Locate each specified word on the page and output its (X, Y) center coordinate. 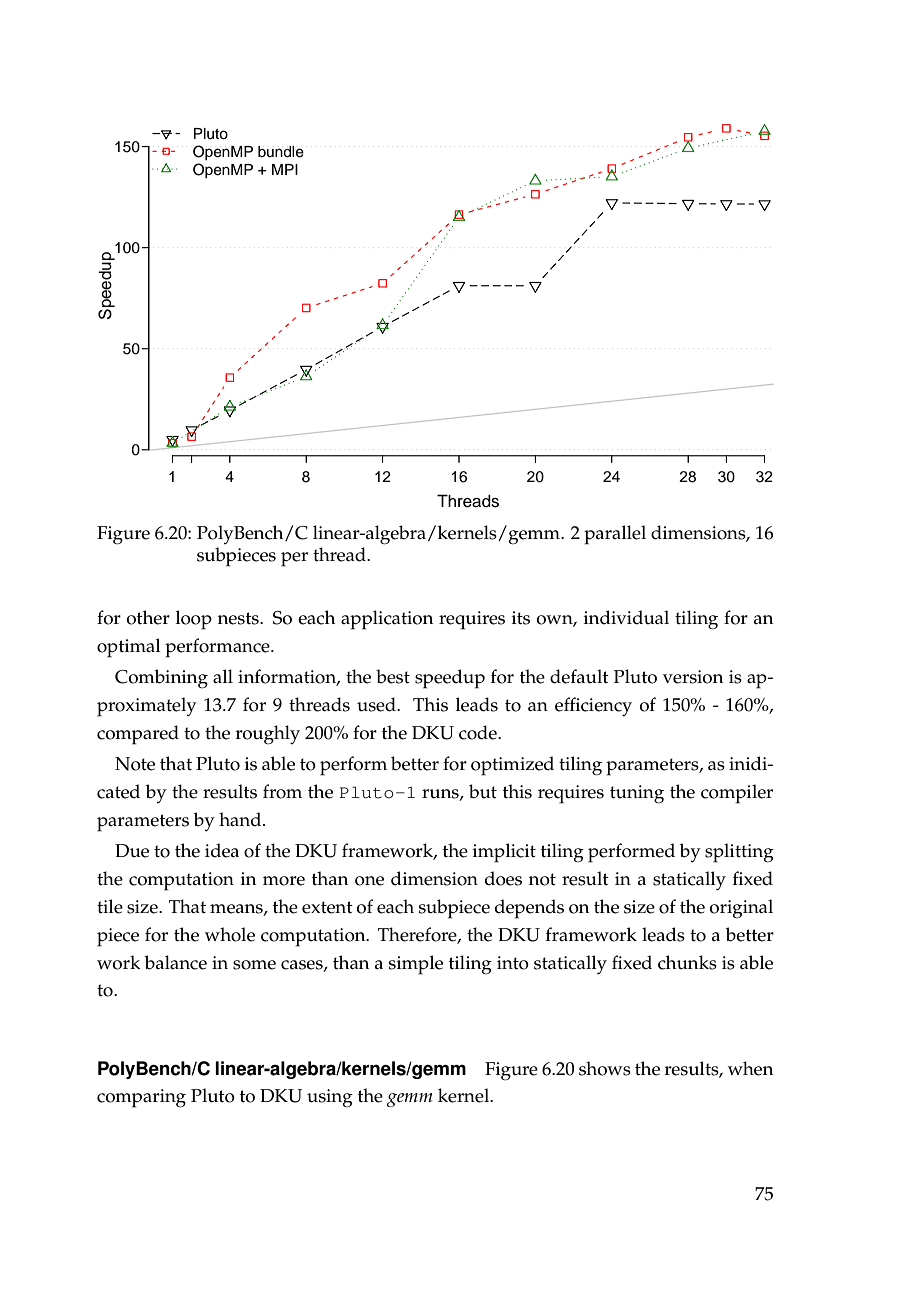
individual (626, 617)
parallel (615, 535)
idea (222, 850)
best (393, 676)
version (693, 677)
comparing (141, 1098)
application (387, 620)
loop (194, 620)
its (521, 618)
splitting (739, 853)
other (148, 617)
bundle (281, 152)
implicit (504, 853)
